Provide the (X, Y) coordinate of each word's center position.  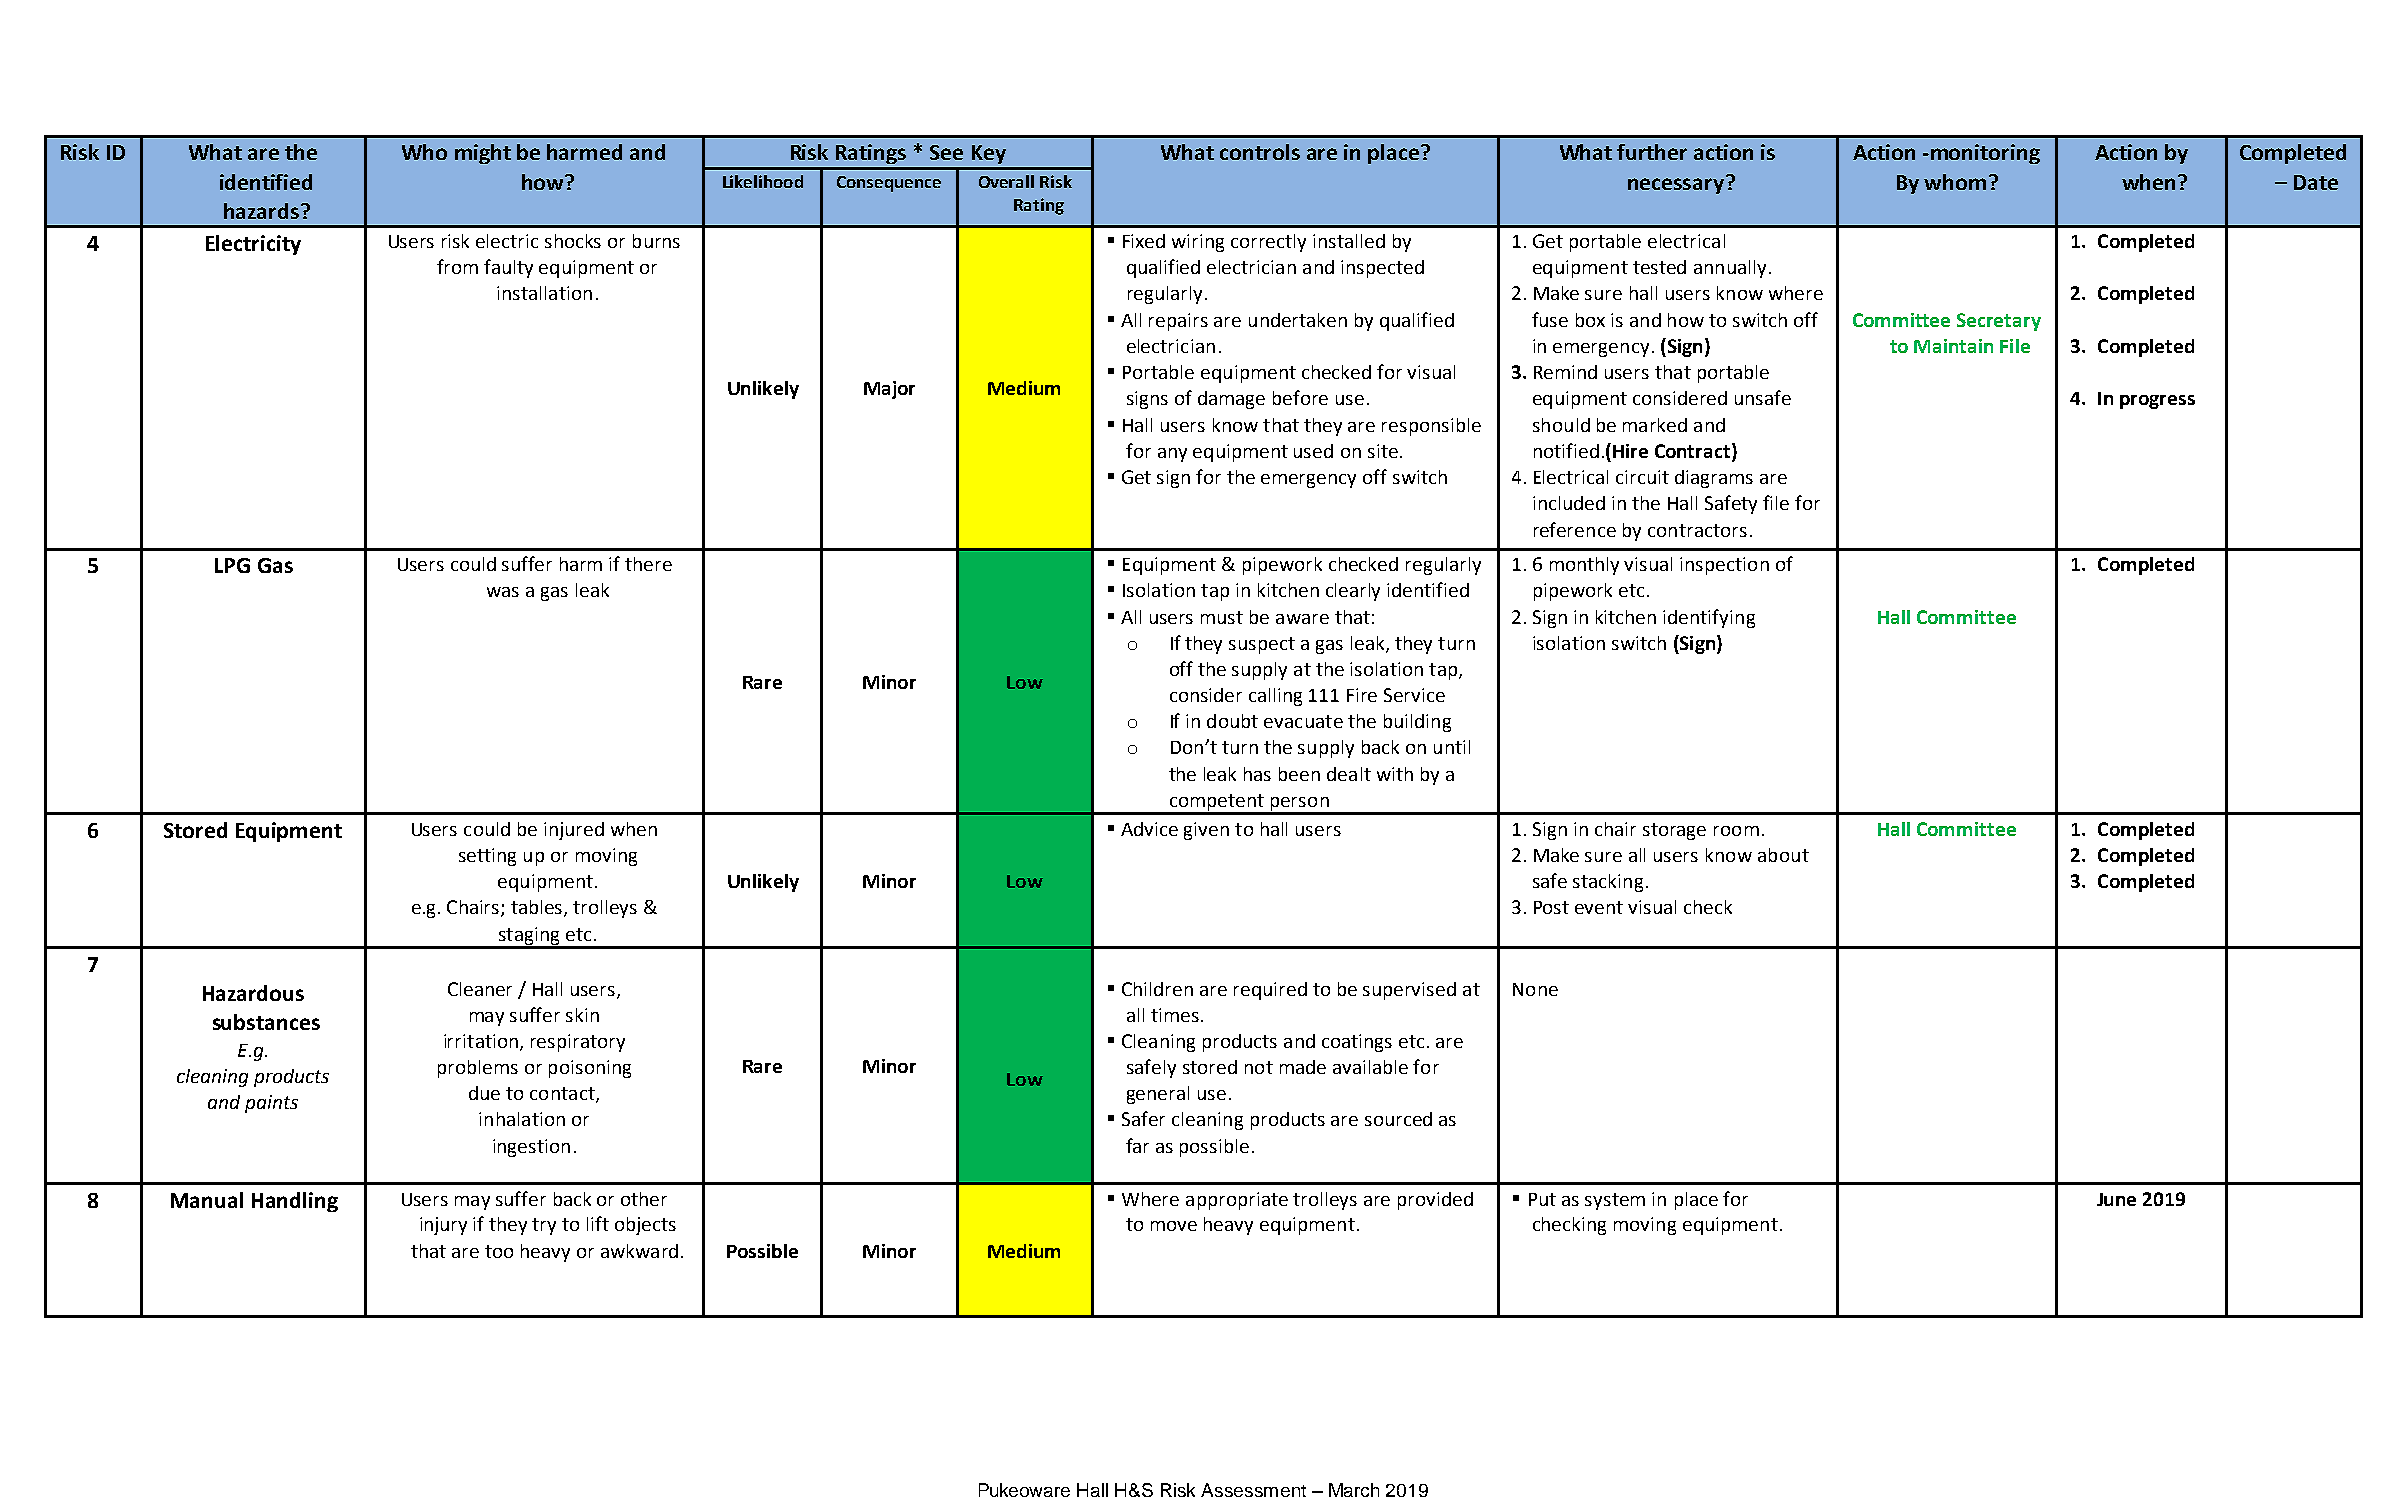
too (499, 1251)
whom (1955, 182)
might (483, 154)
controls (1260, 152)
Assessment (1253, 1490)
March (1354, 1490)
